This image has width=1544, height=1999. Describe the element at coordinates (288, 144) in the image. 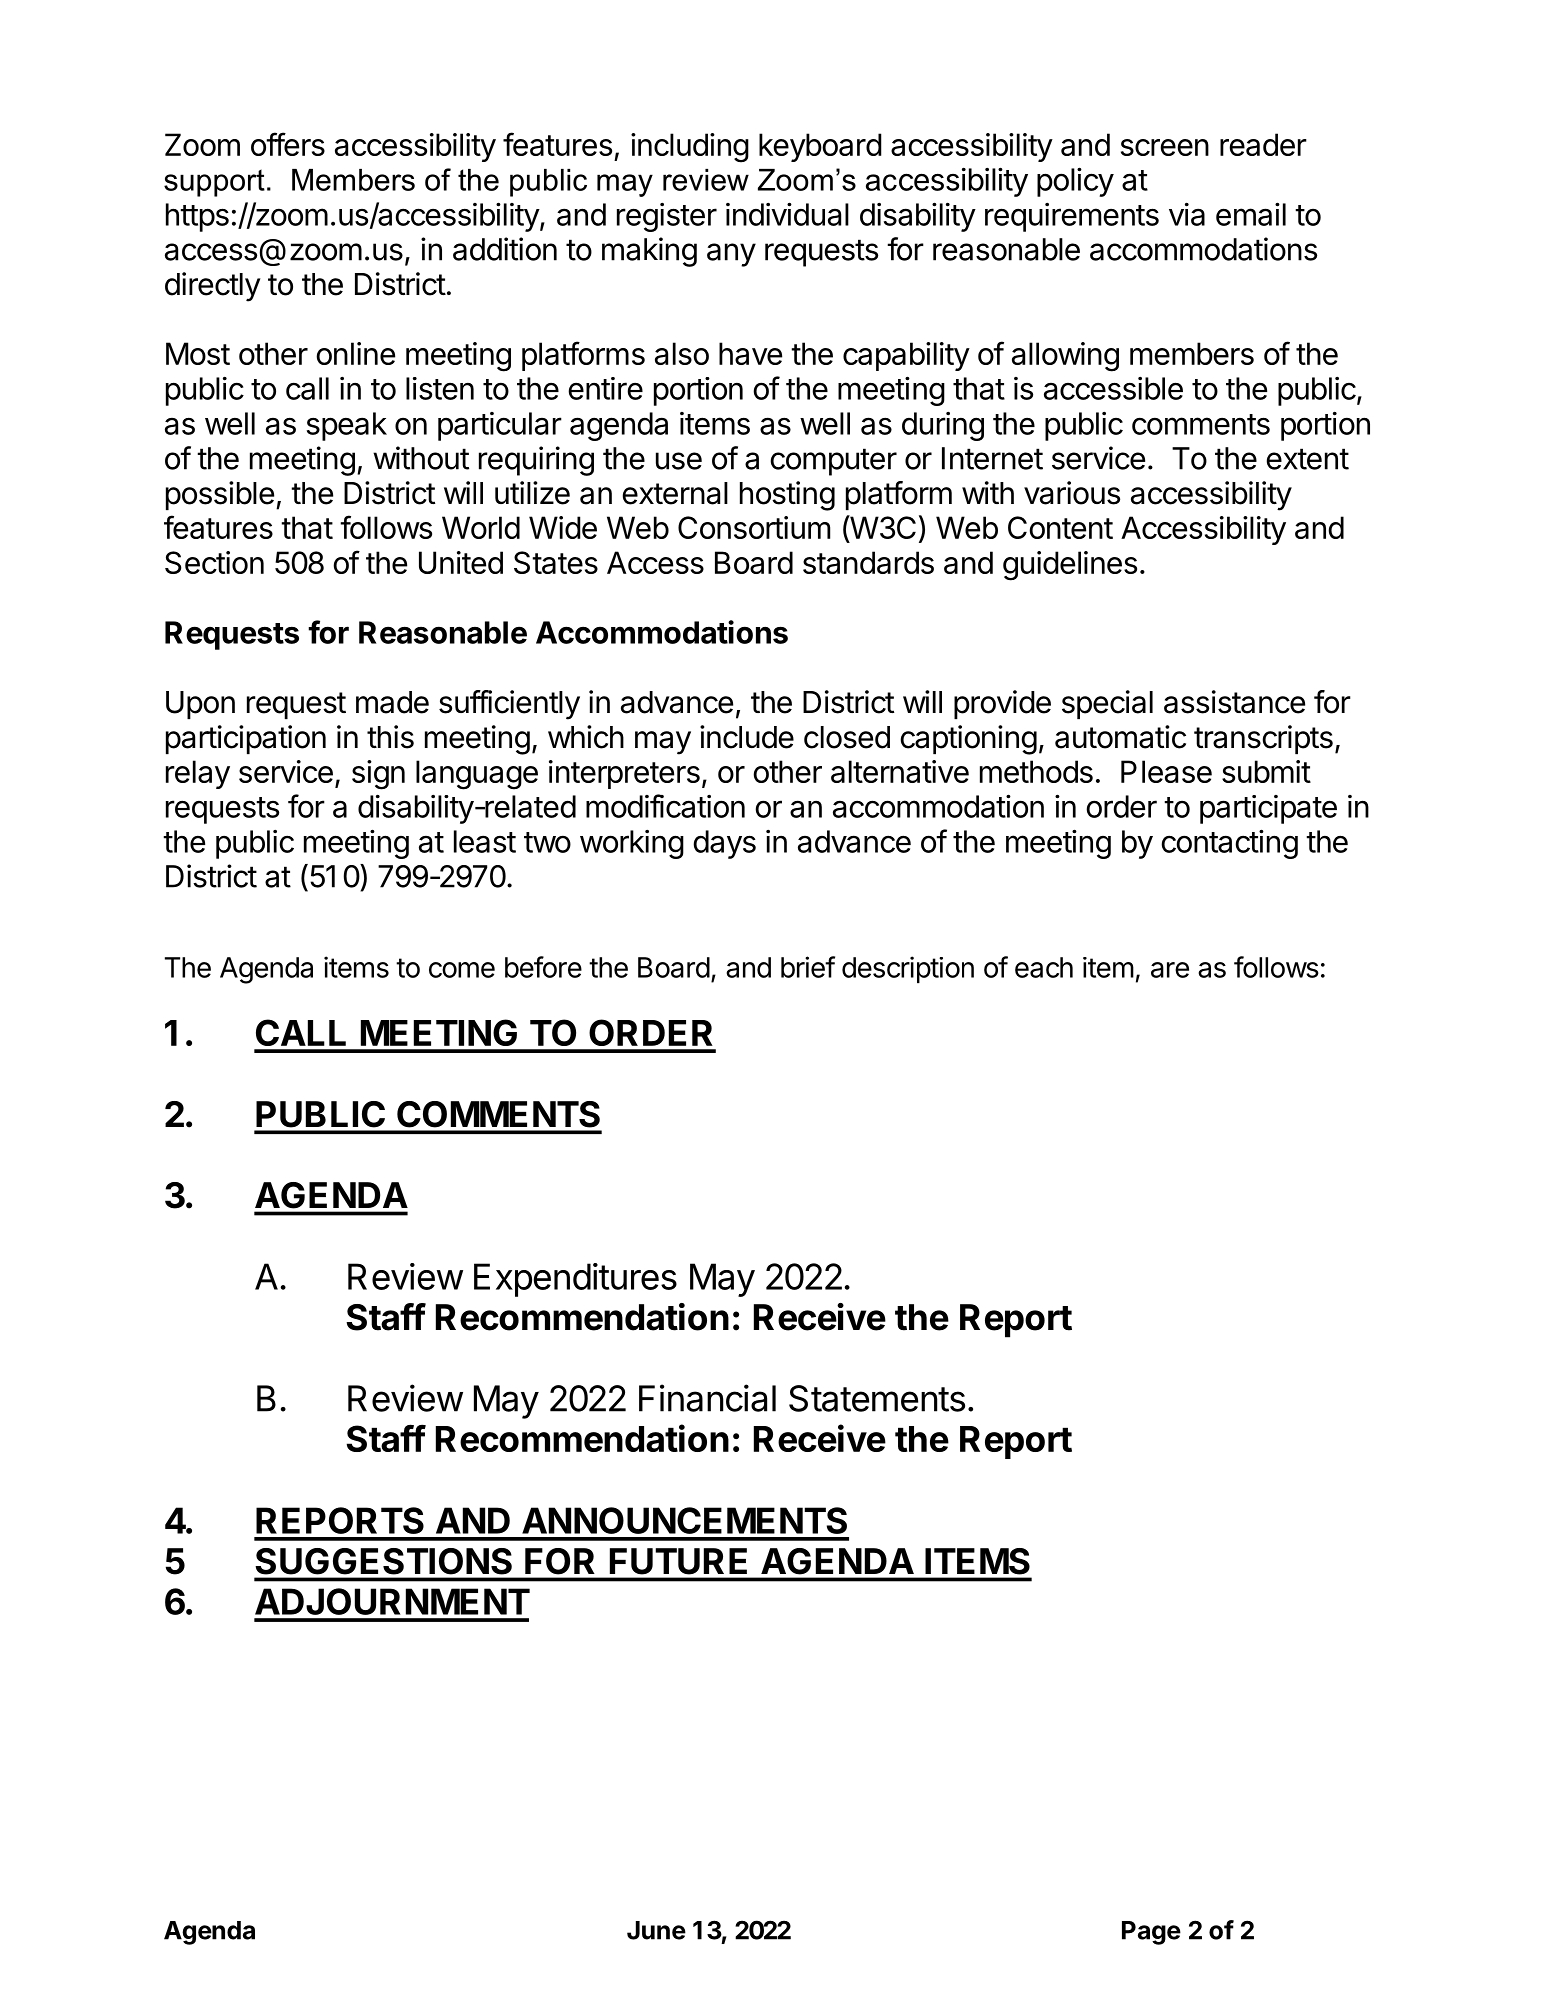

I see `offers` at that location.
